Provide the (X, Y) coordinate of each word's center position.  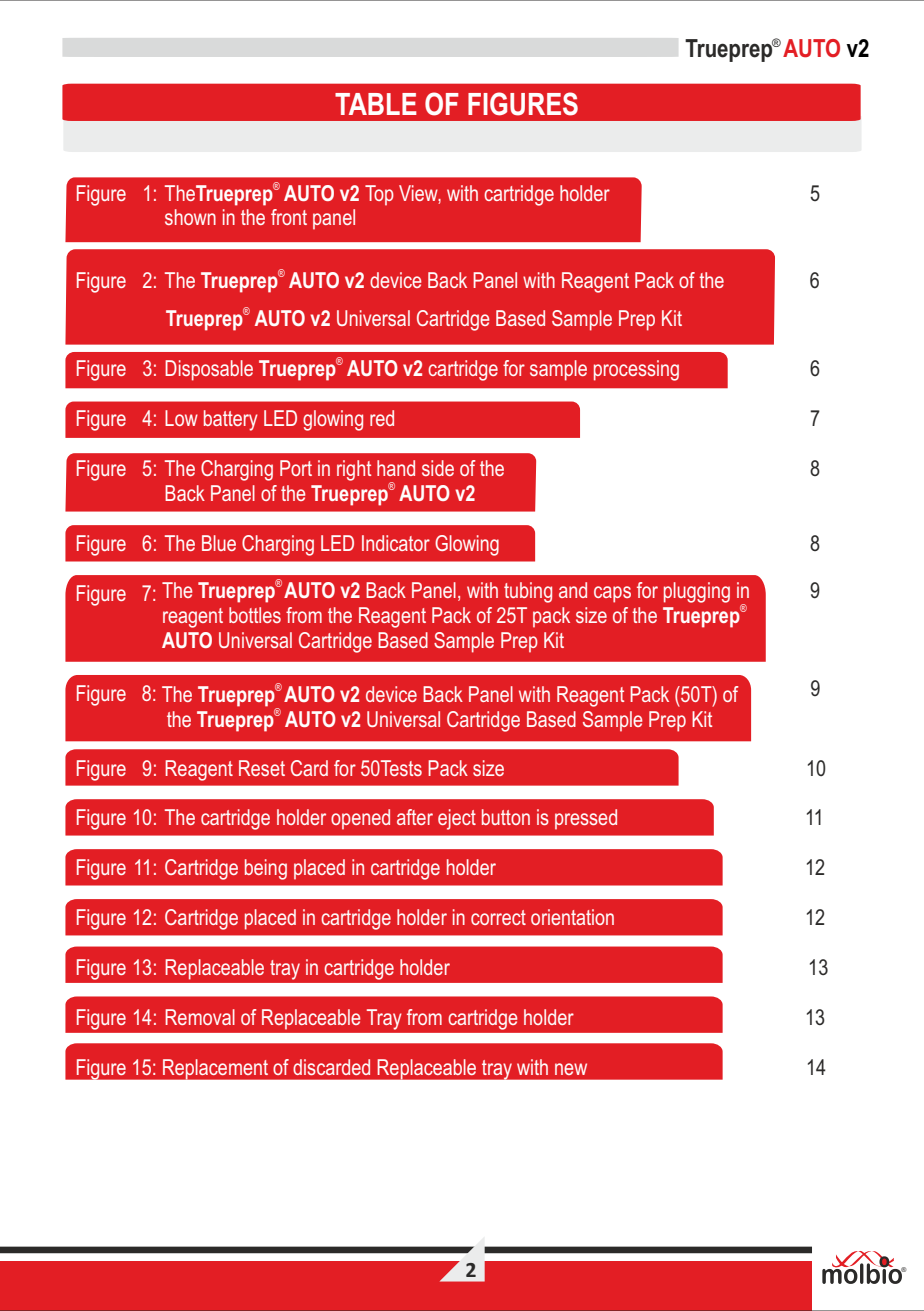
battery (231, 420)
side (438, 468)
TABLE (376, 104)
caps (612, 594)
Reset (262, 768)
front (289, 217)
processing (636, 370)
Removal (200, 1017)
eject (457, 819)
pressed (586, 819)
